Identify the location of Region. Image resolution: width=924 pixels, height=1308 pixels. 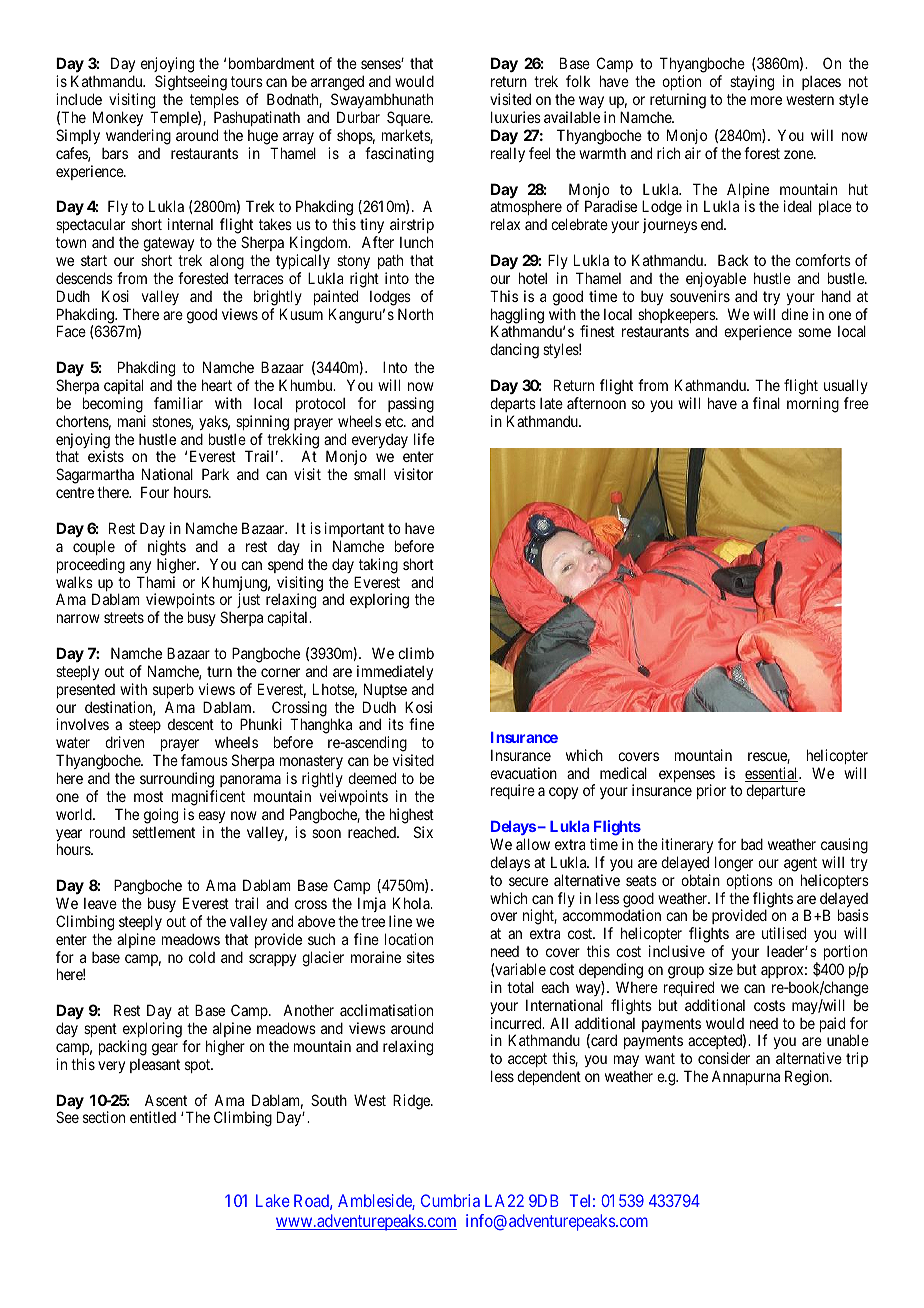
(808, 1078).
